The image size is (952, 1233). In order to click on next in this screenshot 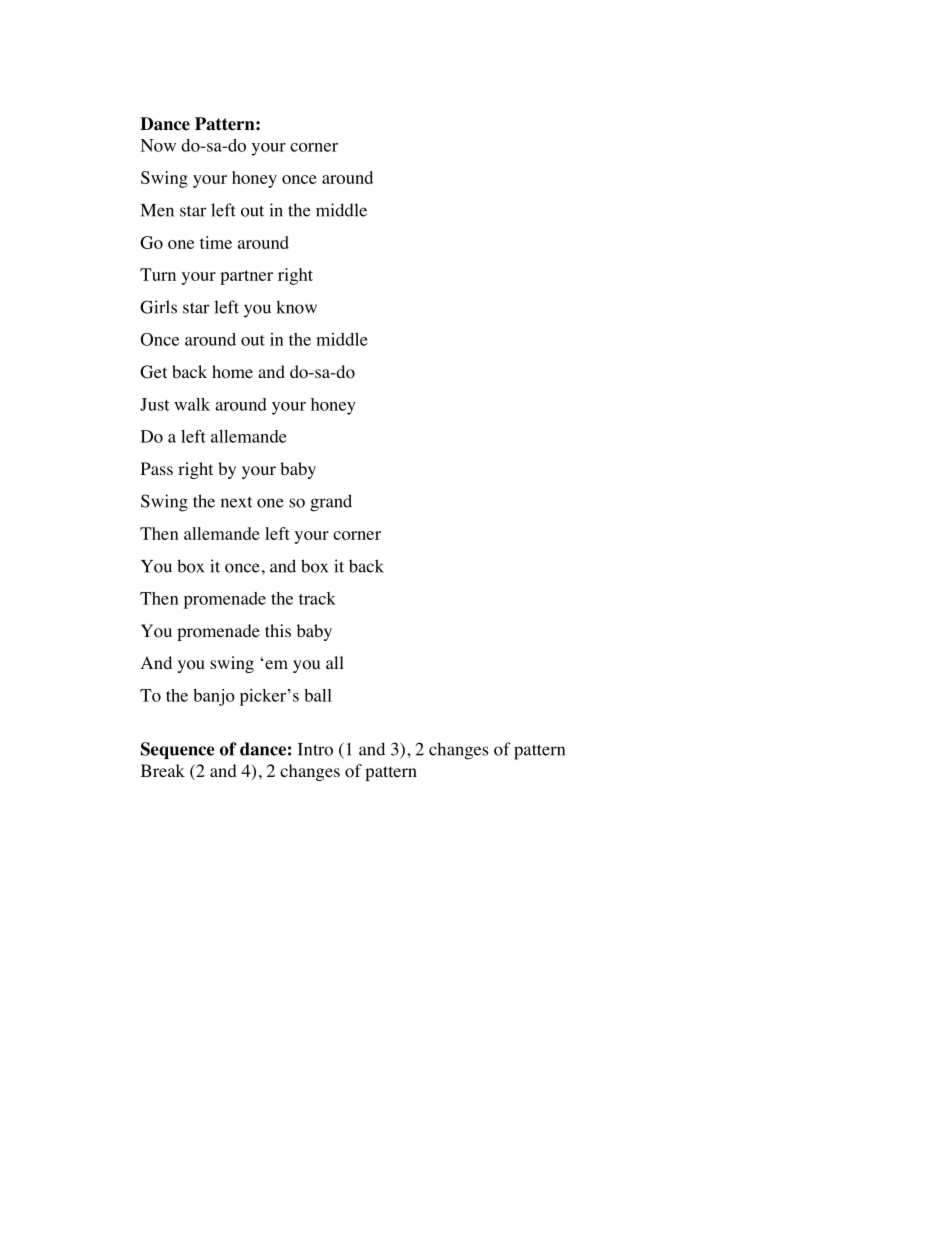, I will do `click(236, 502)`.
